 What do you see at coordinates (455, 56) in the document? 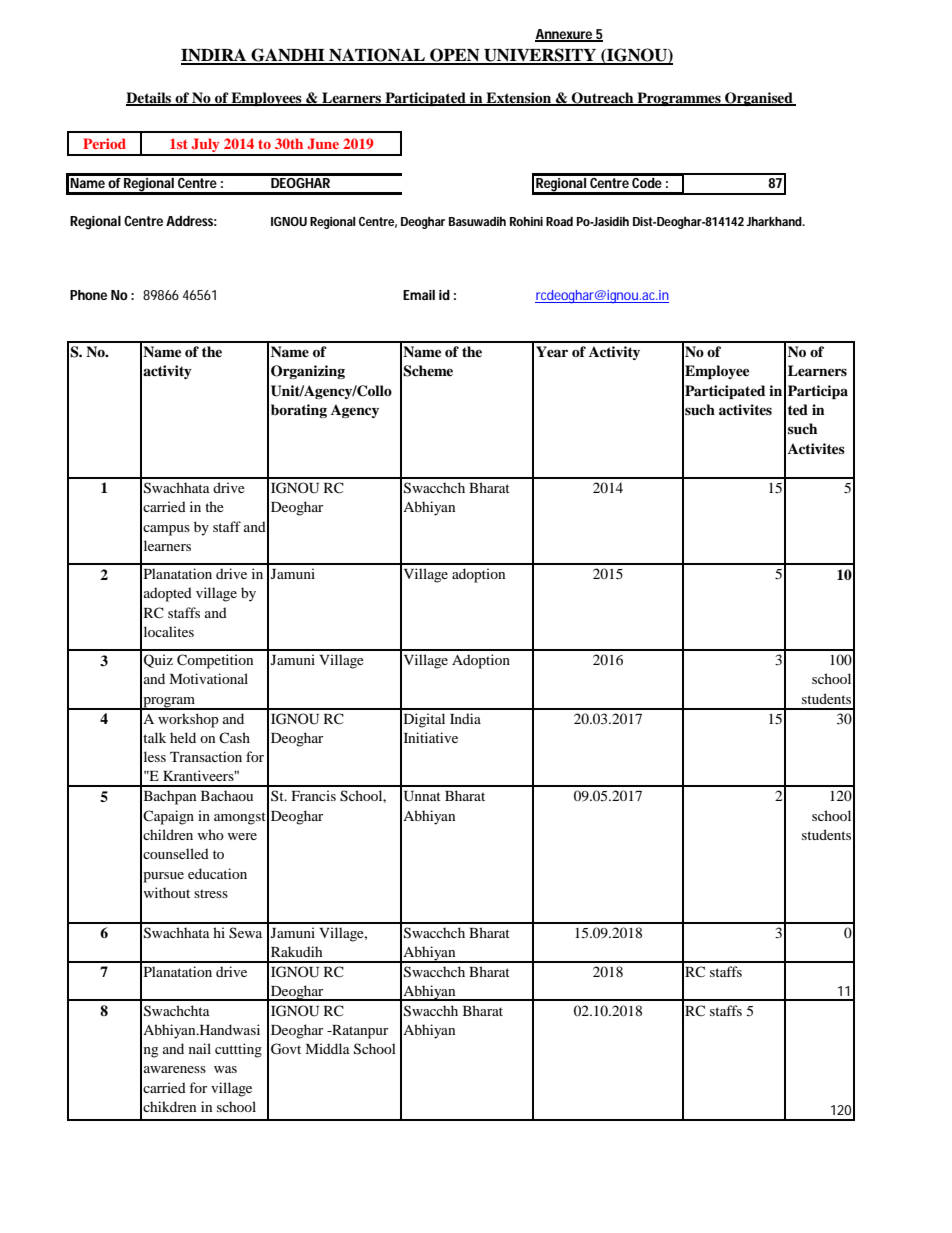
I see `OPEN` at bounding box center [455, 56].
